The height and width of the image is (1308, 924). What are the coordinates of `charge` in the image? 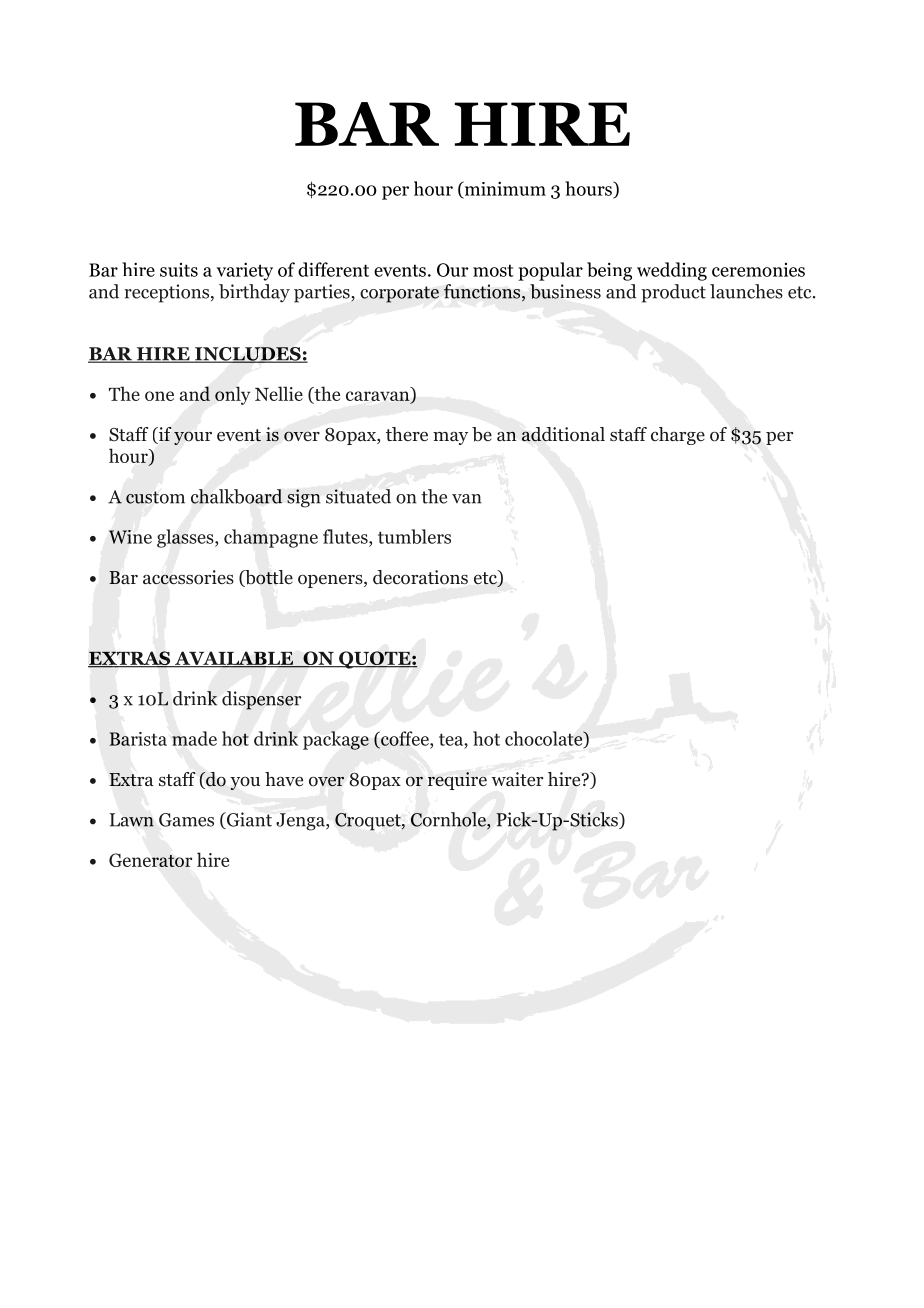 It's located at (678, 436).
